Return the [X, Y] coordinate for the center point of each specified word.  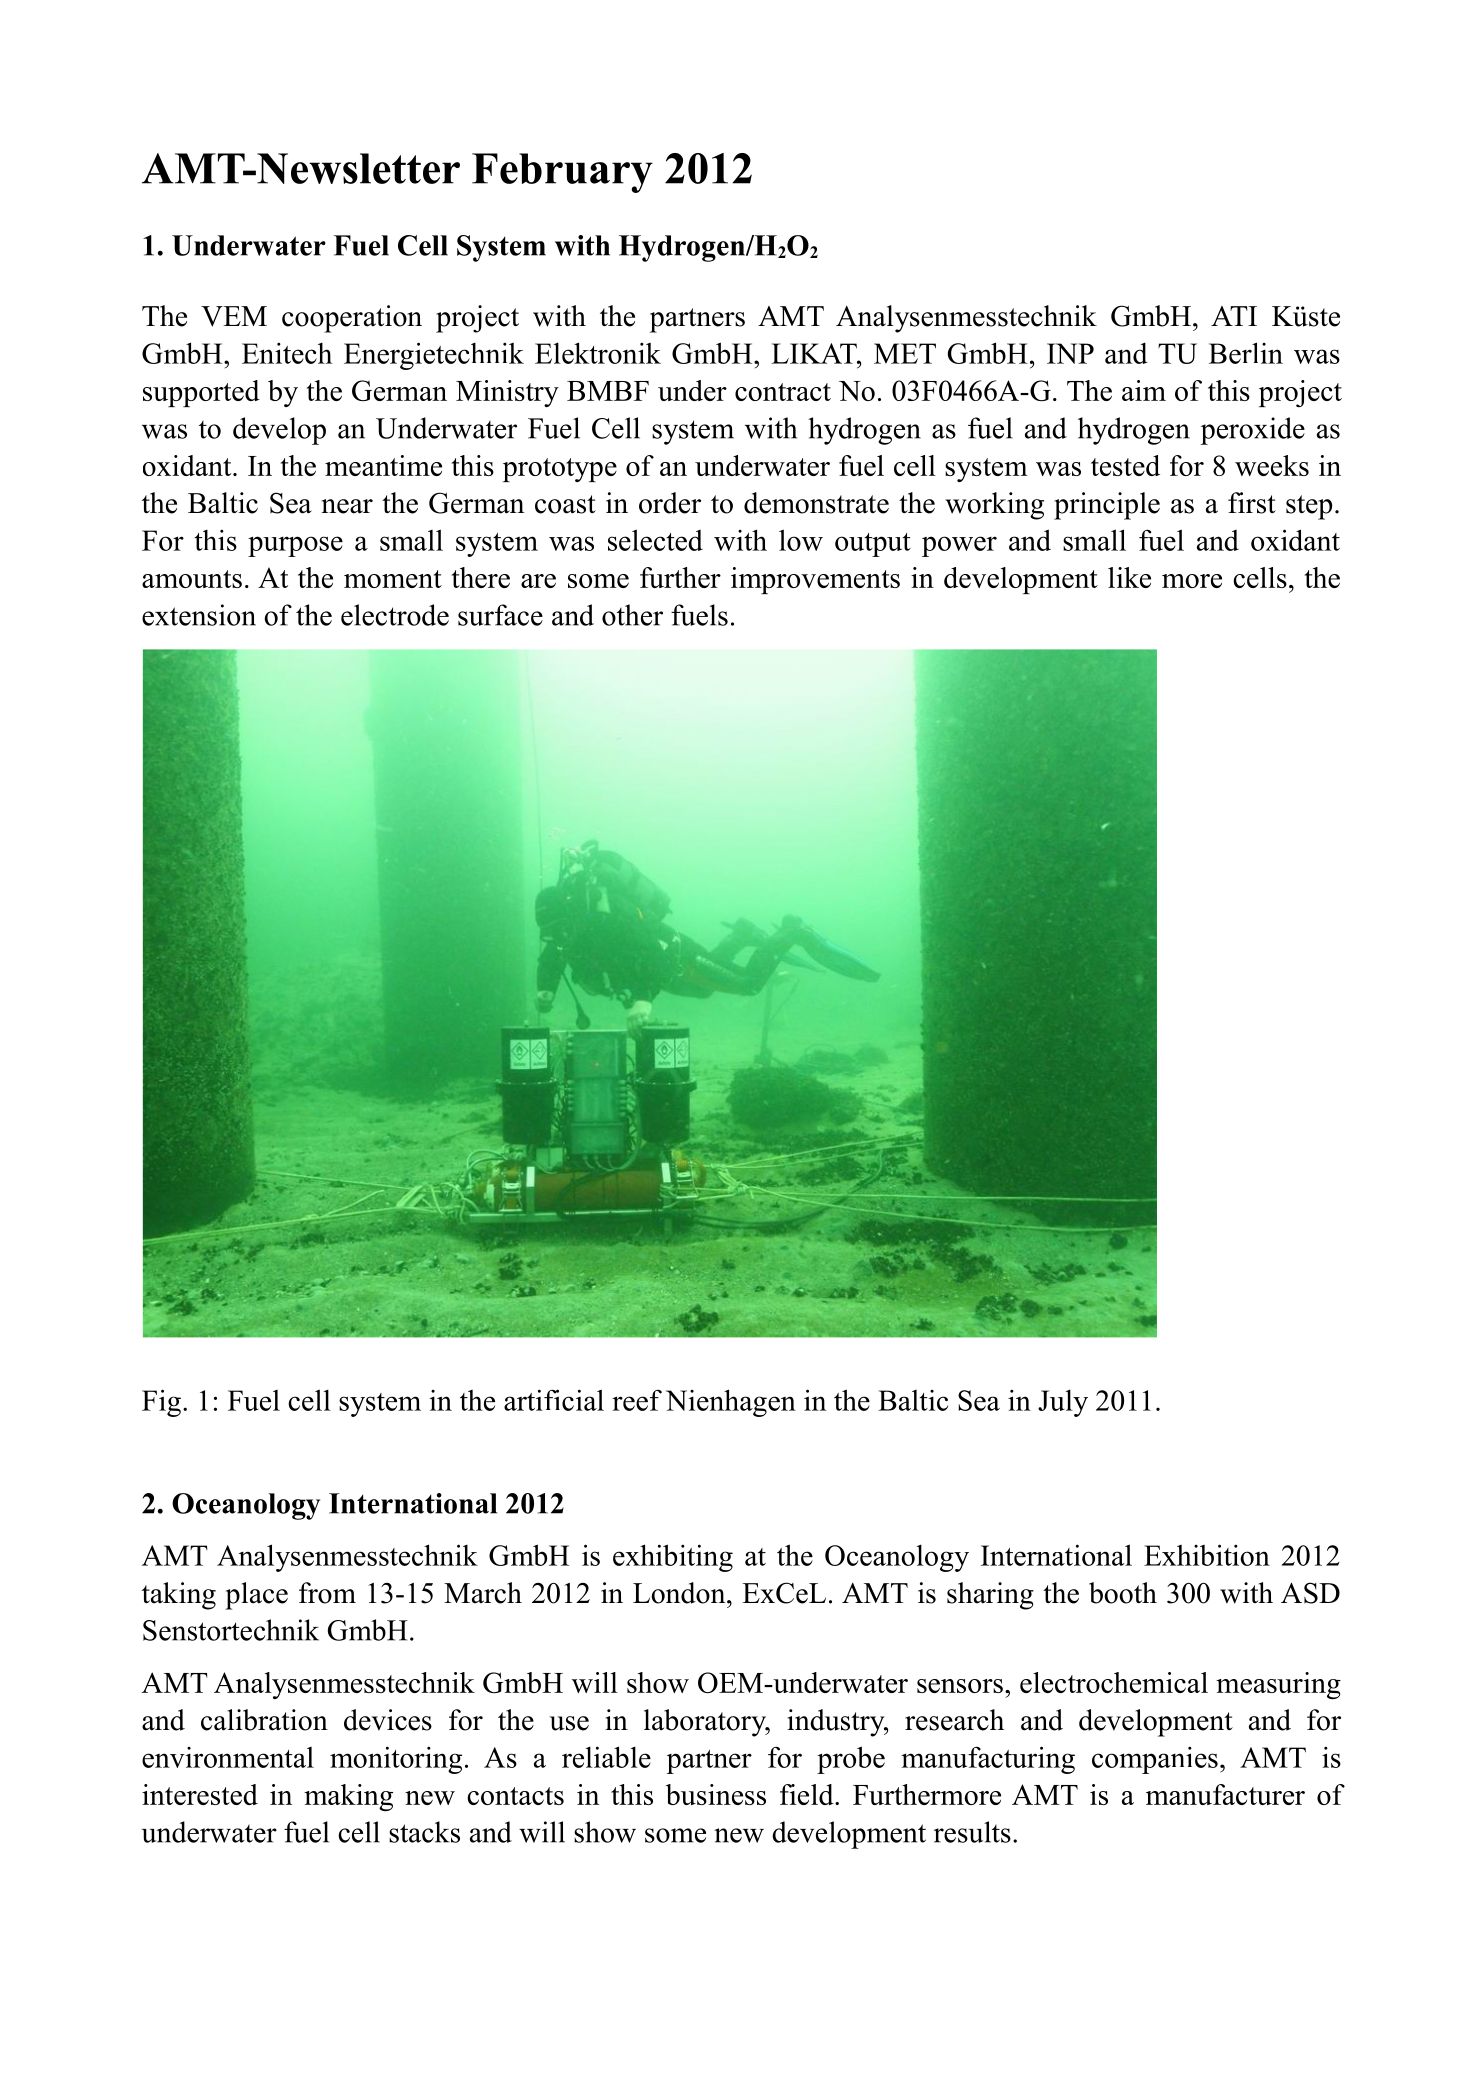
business [716, 1794]
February [562, 173]
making [348, 1797]
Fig [161, 1403]
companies [1155, 1760]
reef [637, 1400]
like [1129, 577]
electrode [395, 615]
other [632, 615]
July [1063, 1403]
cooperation [352, 319]
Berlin [1246, 353]
